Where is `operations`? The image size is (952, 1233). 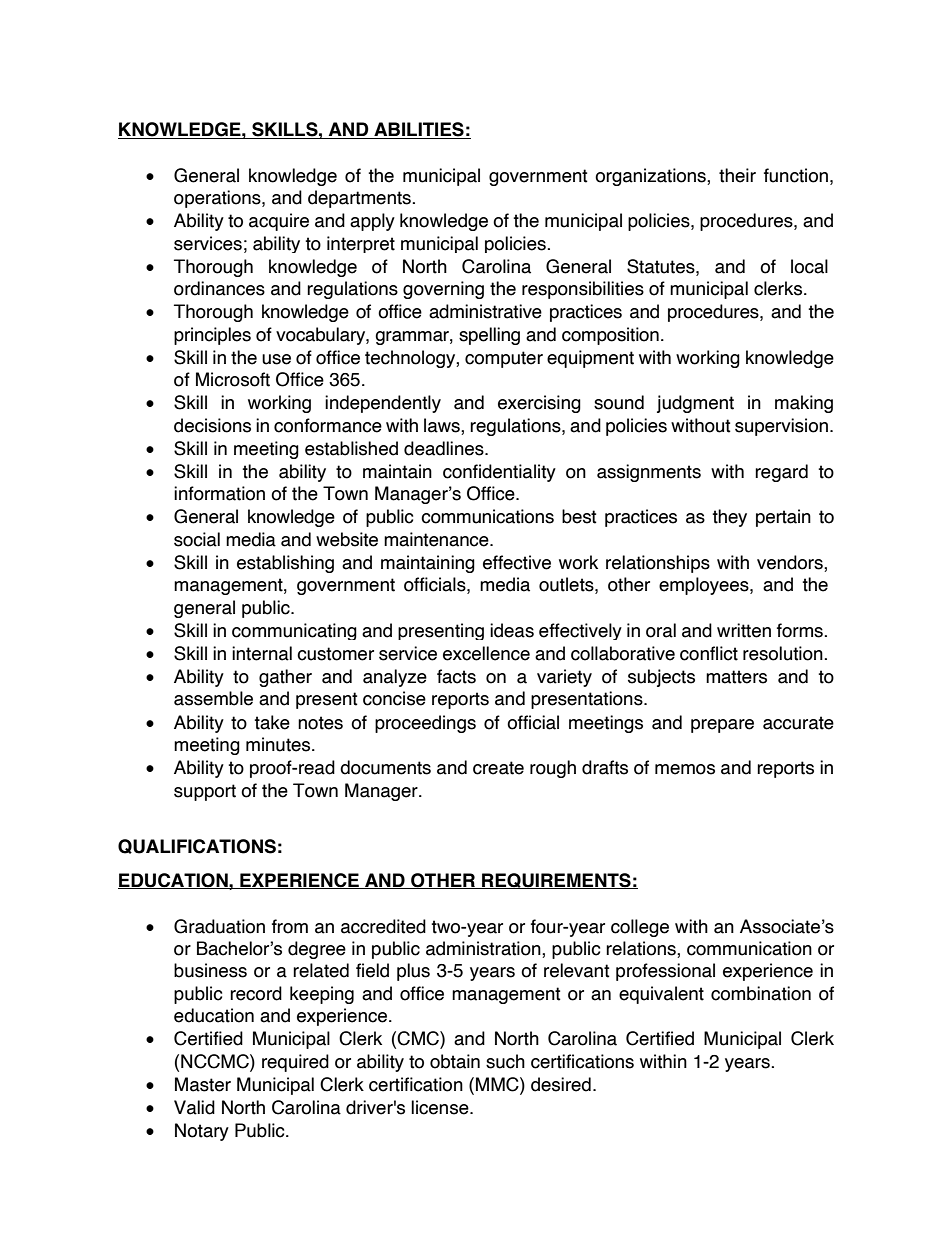 operations is located at coordinates (218, 199).
